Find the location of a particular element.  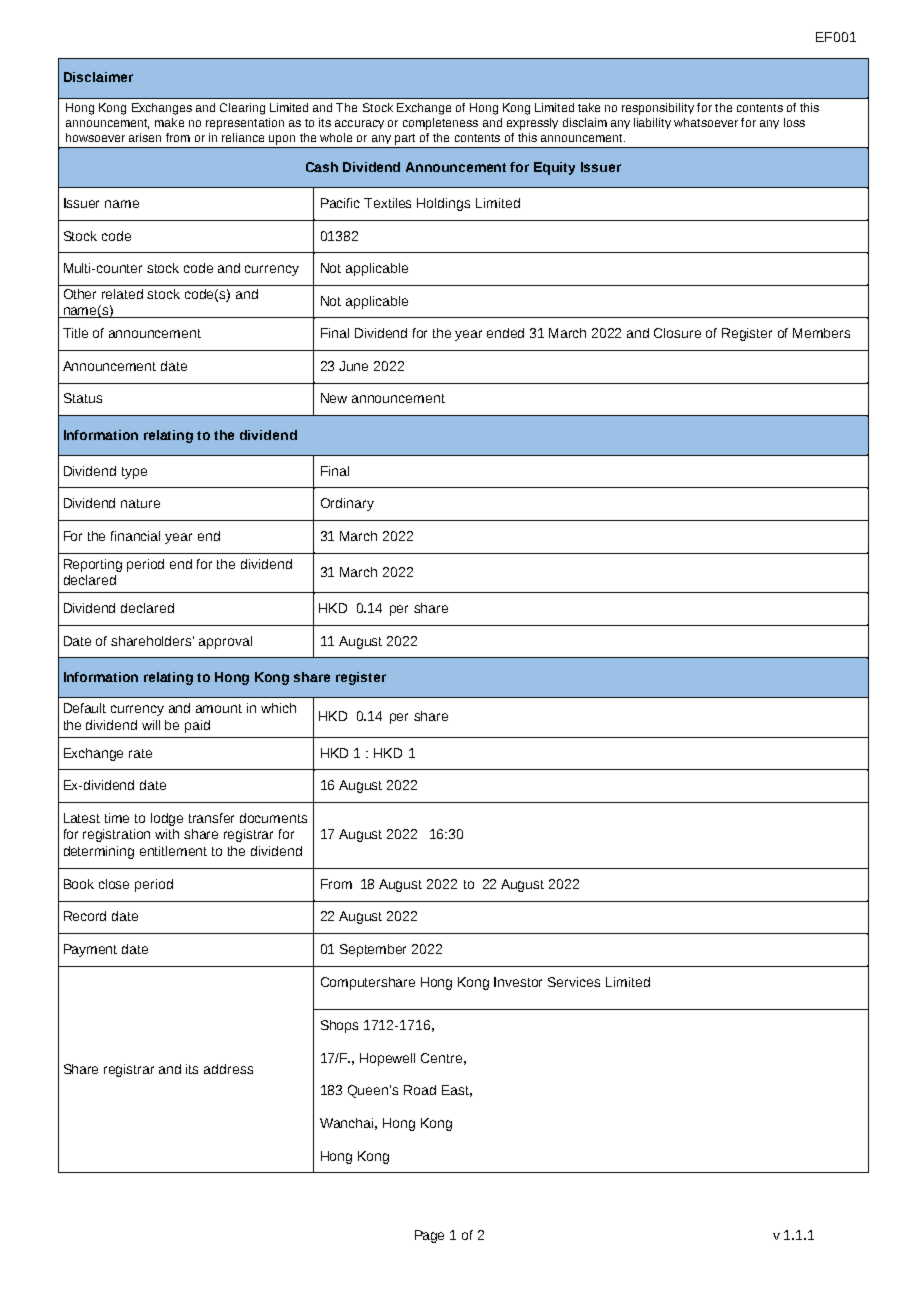

arisen is located at coordinates (145, 137).
